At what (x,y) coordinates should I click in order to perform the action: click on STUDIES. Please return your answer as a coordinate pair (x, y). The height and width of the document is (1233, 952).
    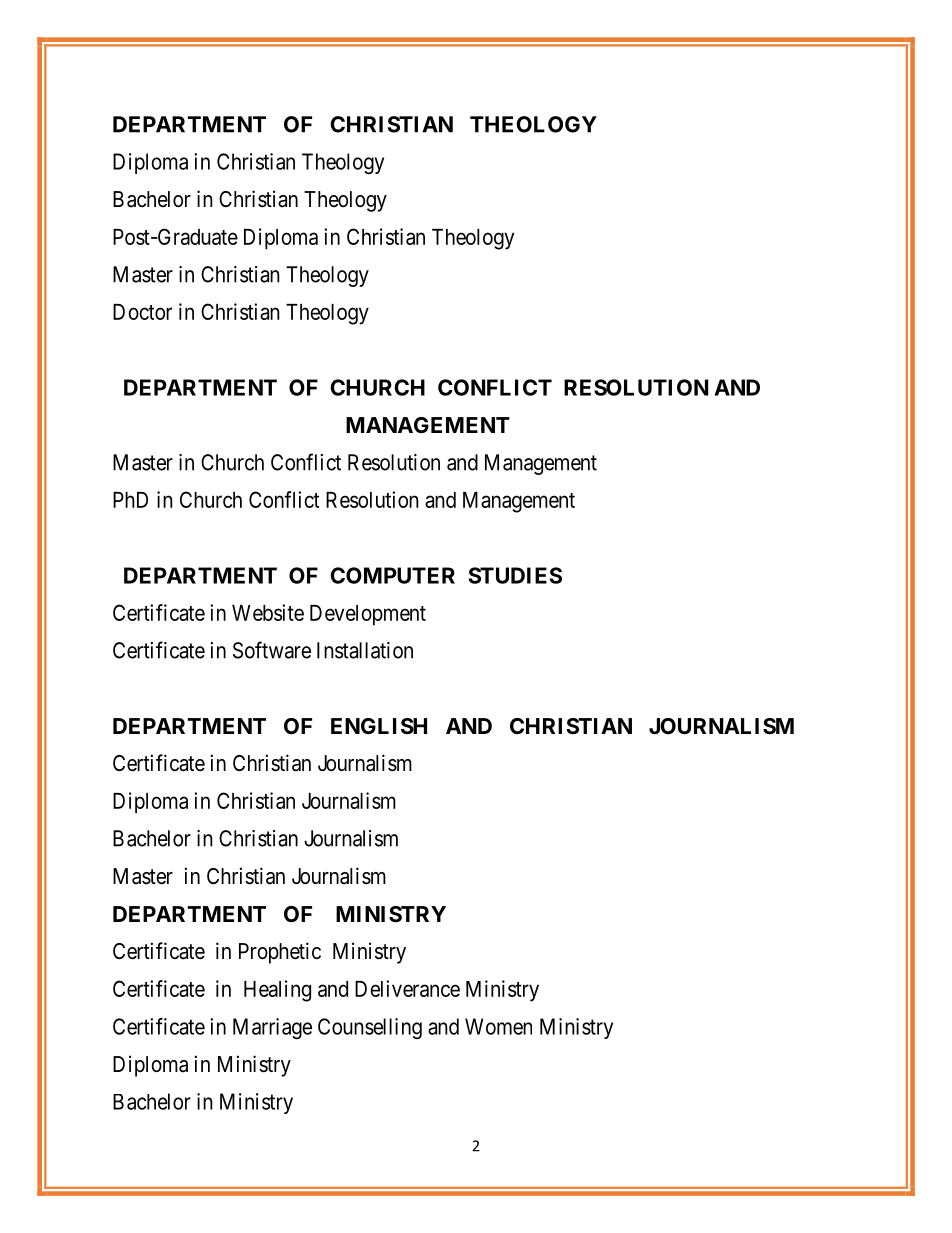
    Looking at the image, I should click on (515, 575).
